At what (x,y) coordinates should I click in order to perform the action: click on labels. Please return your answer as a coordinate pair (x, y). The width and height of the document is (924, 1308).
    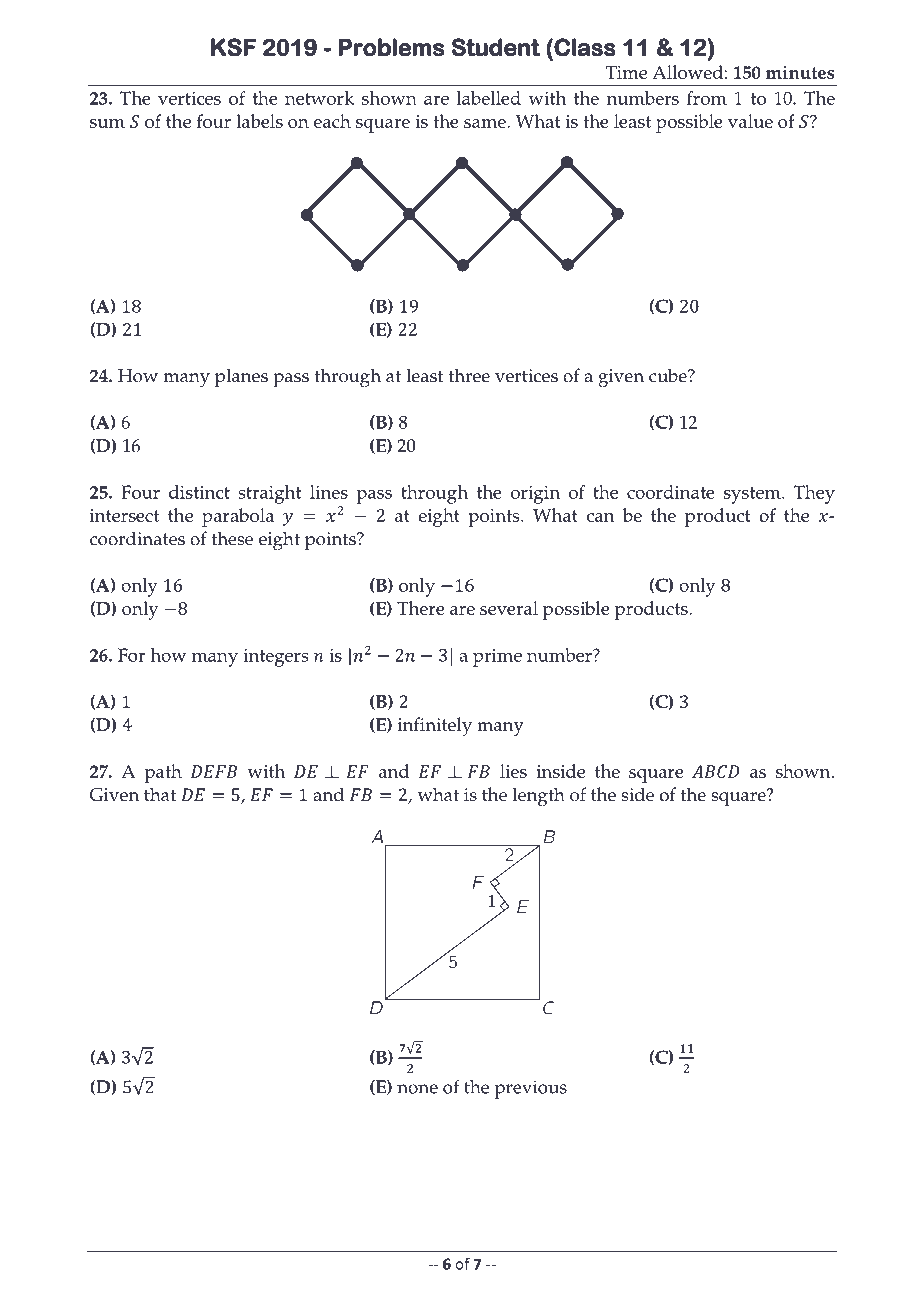
    Looking at the image, I should click on (259, 121).
